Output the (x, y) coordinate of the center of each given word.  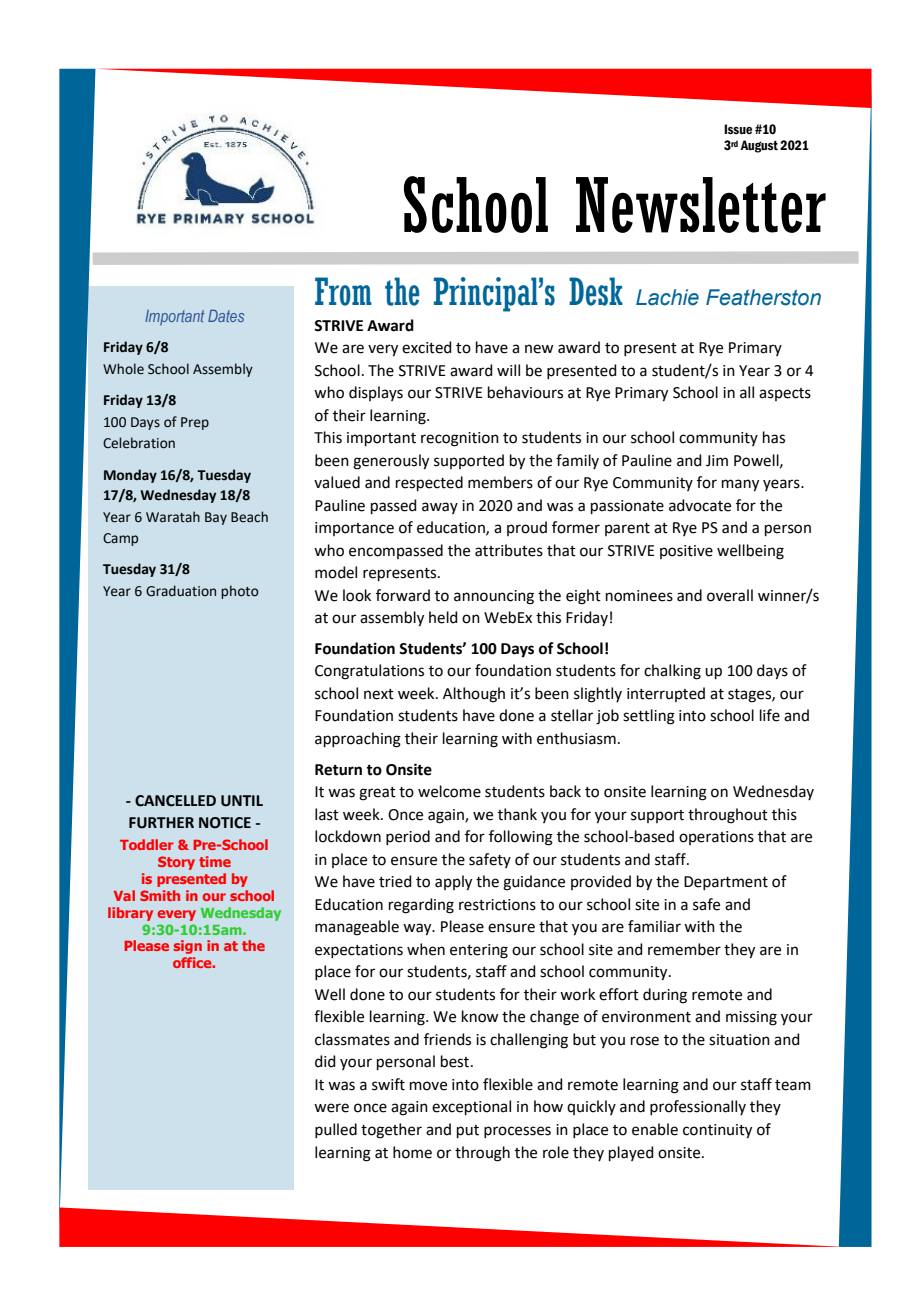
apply (453, 883)
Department (726, 883)
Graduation (181, 591)
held (443, 617)
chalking (672, 672)
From (343, 291)
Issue (738, 129)
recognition (460, 439)
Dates (226, 316)
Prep (195, 423)
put (468, 1131)
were (331, 1108)
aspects (785, 394)
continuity (717, 1131)
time (215, 861)
